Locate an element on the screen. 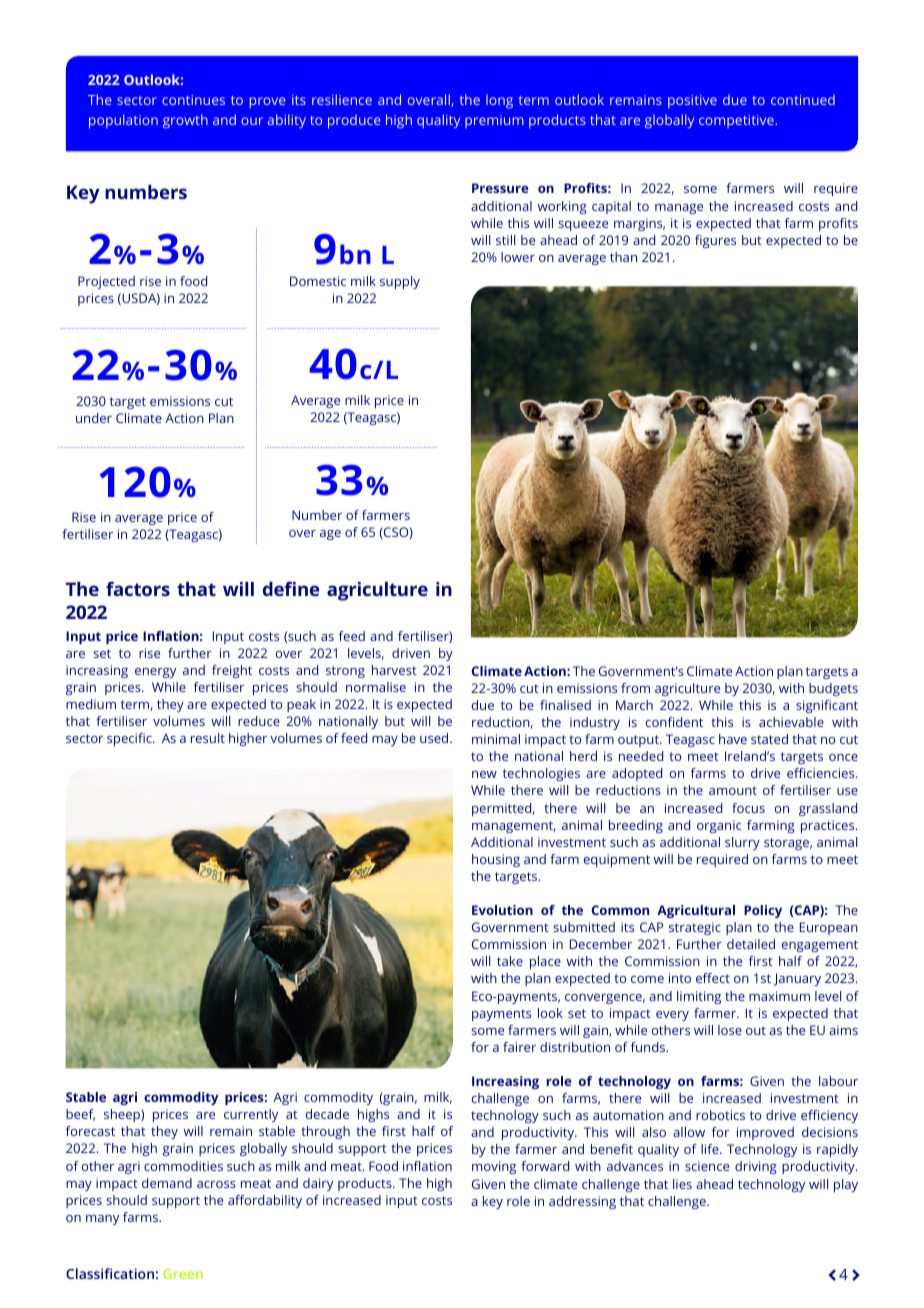  premium is located at coordinates (494, 121).
